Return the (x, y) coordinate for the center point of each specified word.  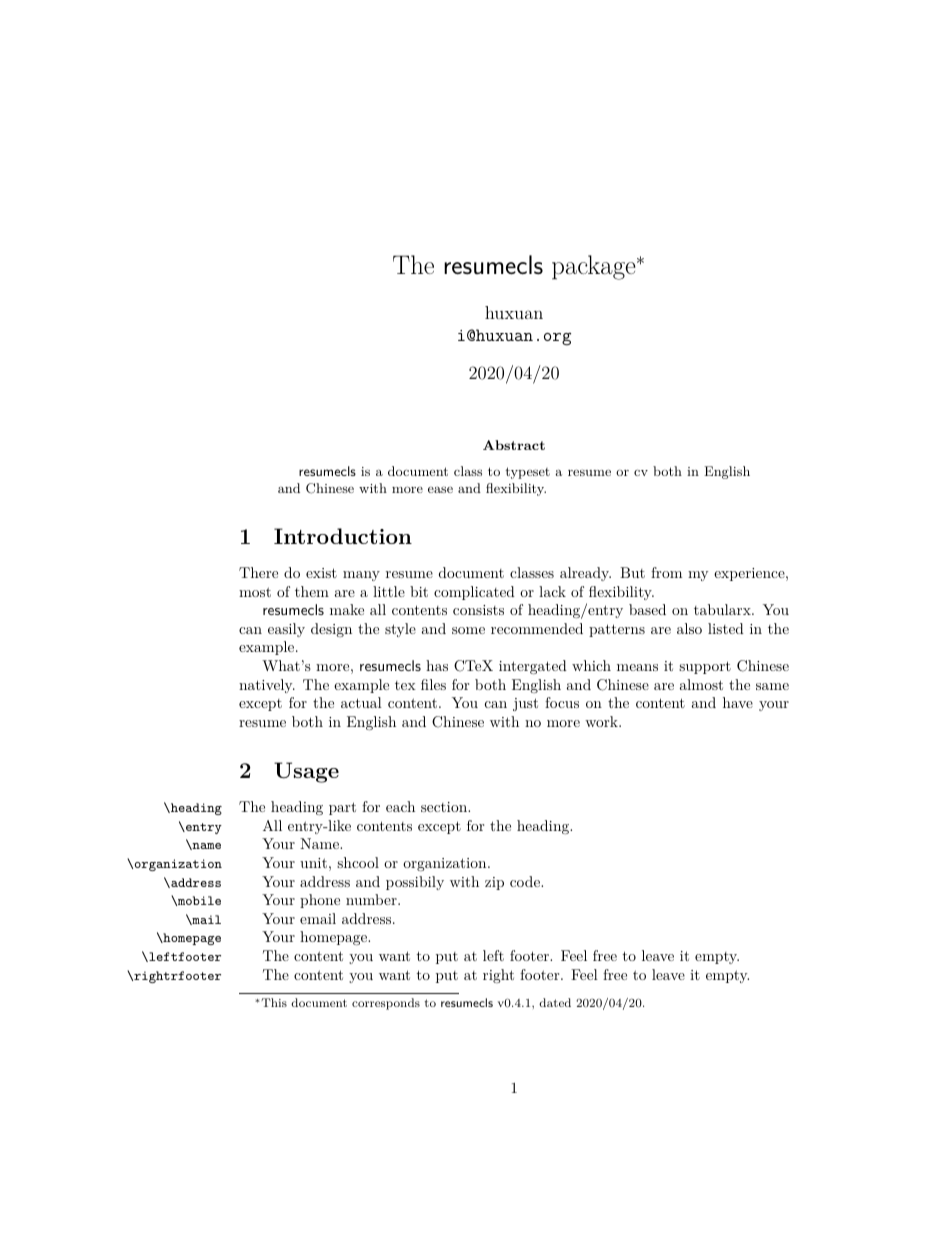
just (525, 704)
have (738, 702)
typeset (527, 473)
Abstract (514, 445)
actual (361, 702)
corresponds (386, 1004)
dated (555, 1002)
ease (440, 489)
